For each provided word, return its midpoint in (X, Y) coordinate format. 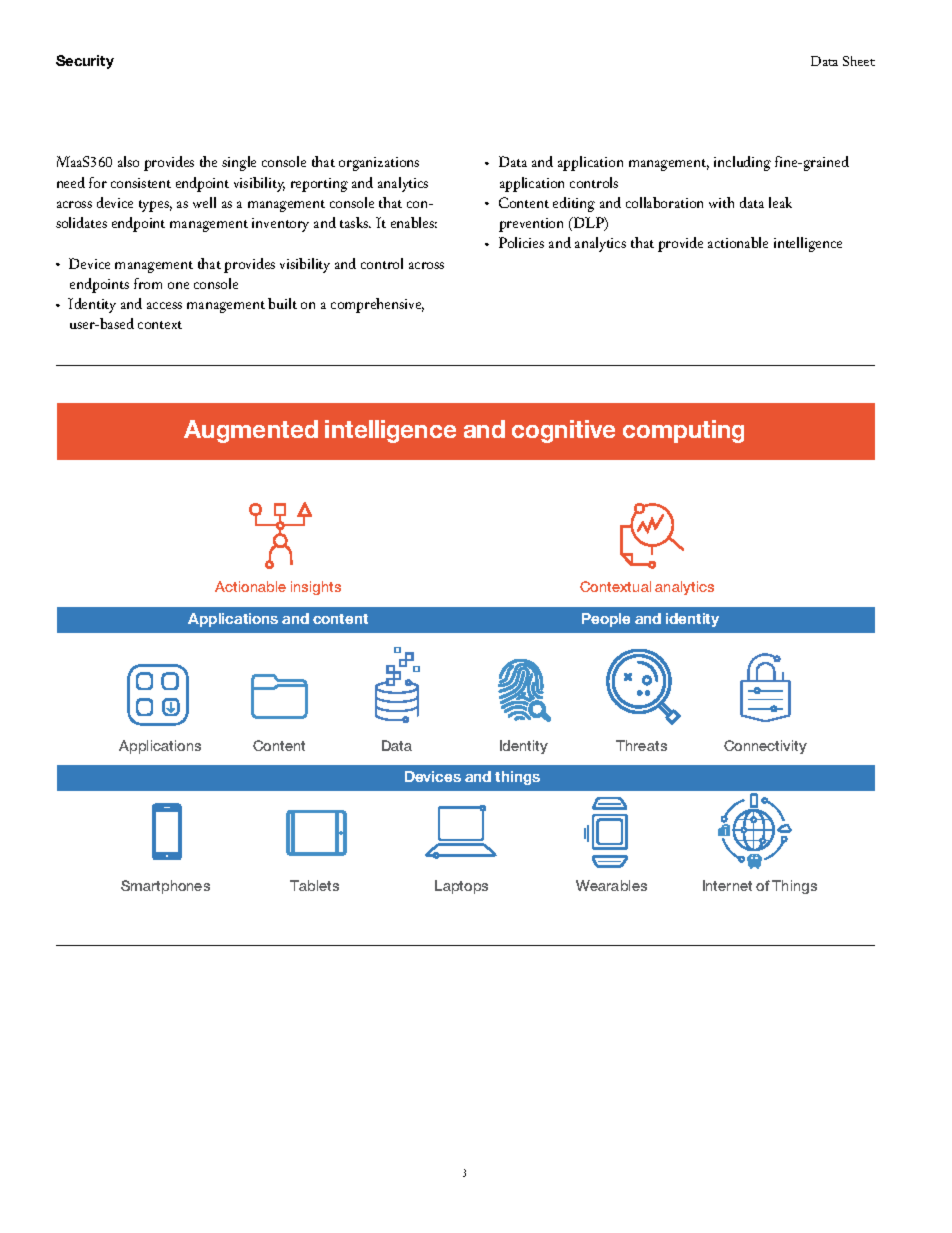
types (155, 206)
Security (85, 62)
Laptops (461, 887)
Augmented (251, 431)
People (606, 620)
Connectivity (765, 747)
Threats (641, 745)
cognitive (563, 431)
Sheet (859, 61)
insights (316, 588)
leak (780, 202)
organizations (379, 164)
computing (683, 431)
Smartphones (165, 887)
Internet (727, 885)
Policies (521, 242)
